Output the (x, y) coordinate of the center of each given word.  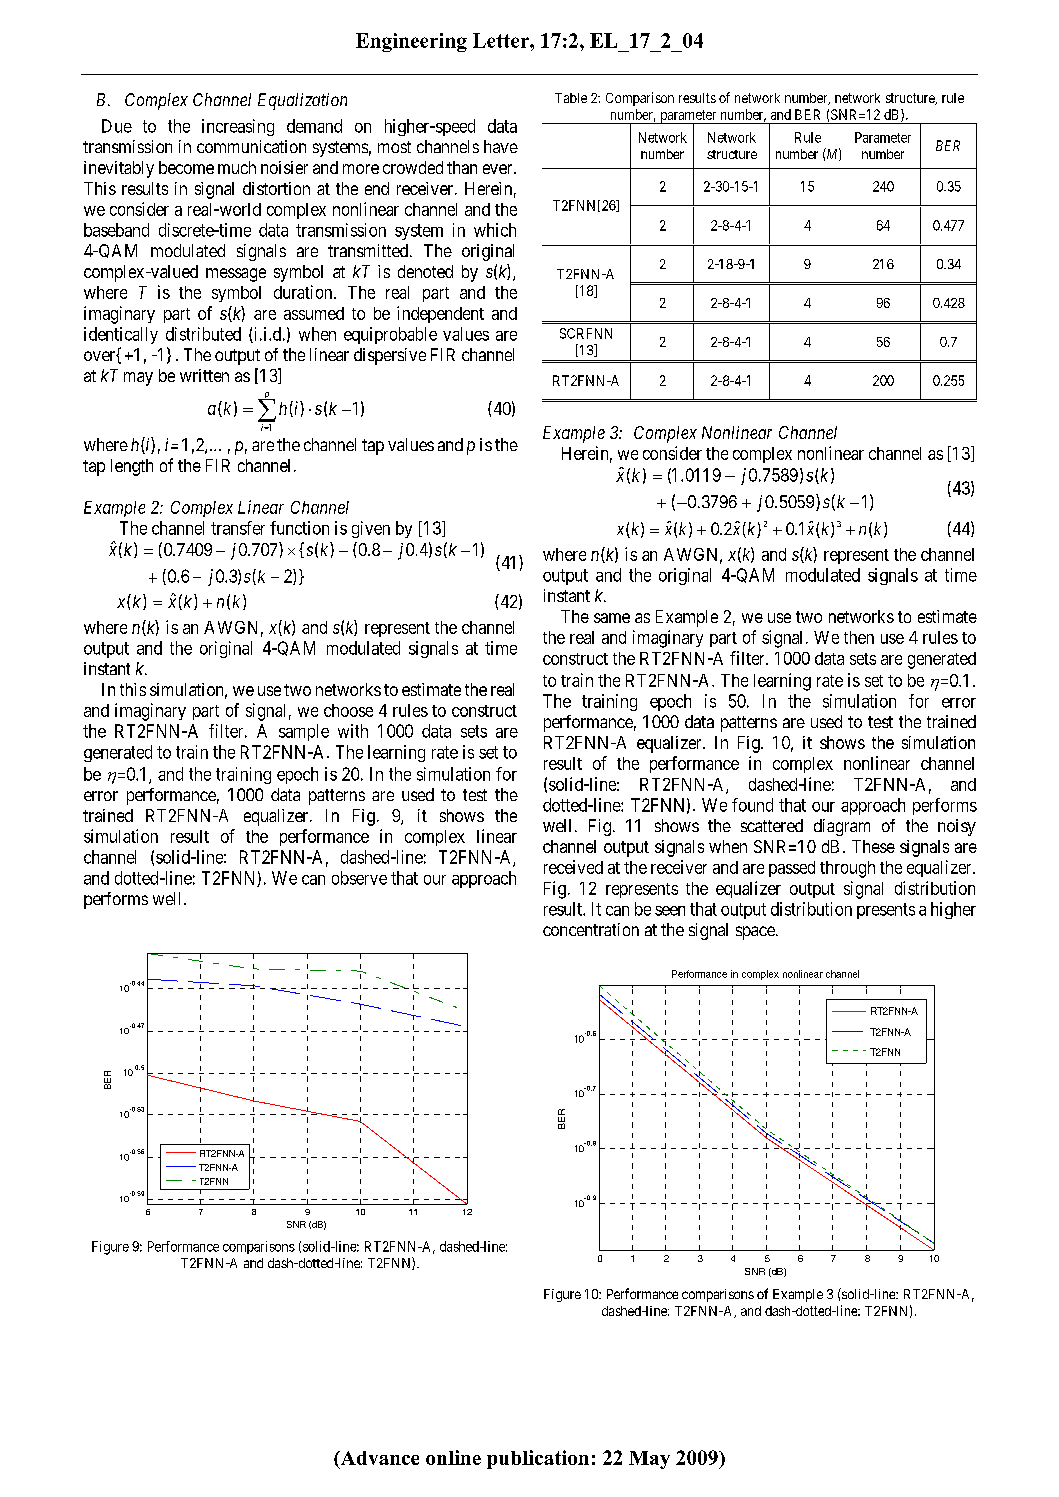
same (612, 618)
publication (538, 1459)
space (756, 933)
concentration (591, 929)
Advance (378, 1459)
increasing (238, 127)
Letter (502, 40)
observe (359, 878)
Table (571, 98)
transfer (238, 528)
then (859, 637)
